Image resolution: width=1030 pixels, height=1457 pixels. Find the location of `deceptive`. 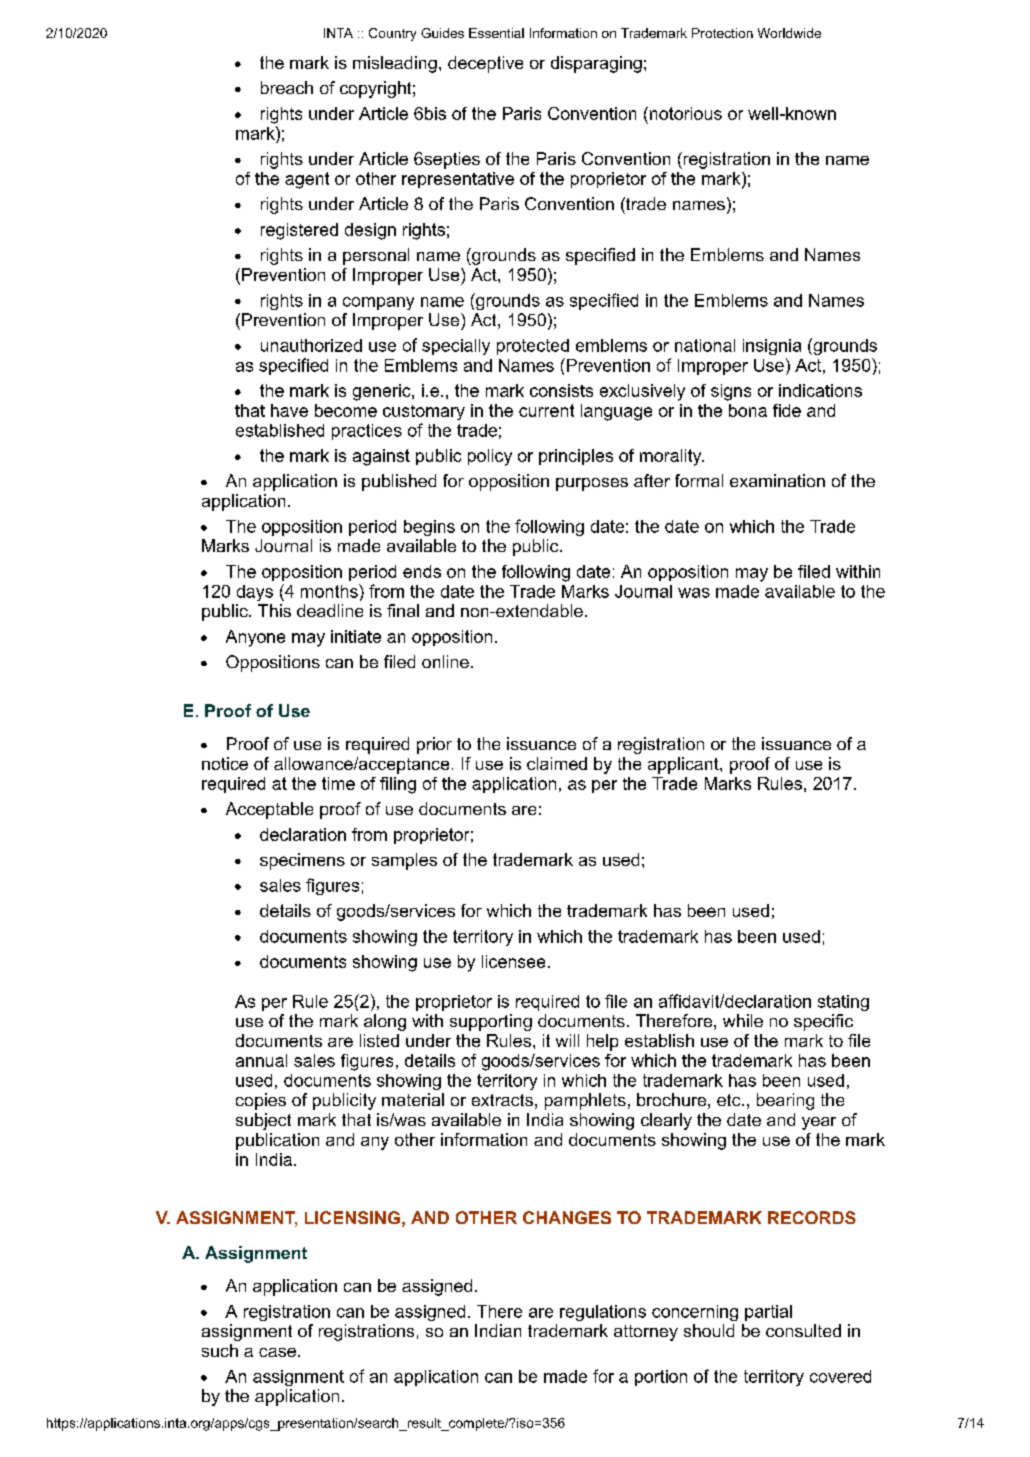

deceptive is located at coordinates (485, 64).
